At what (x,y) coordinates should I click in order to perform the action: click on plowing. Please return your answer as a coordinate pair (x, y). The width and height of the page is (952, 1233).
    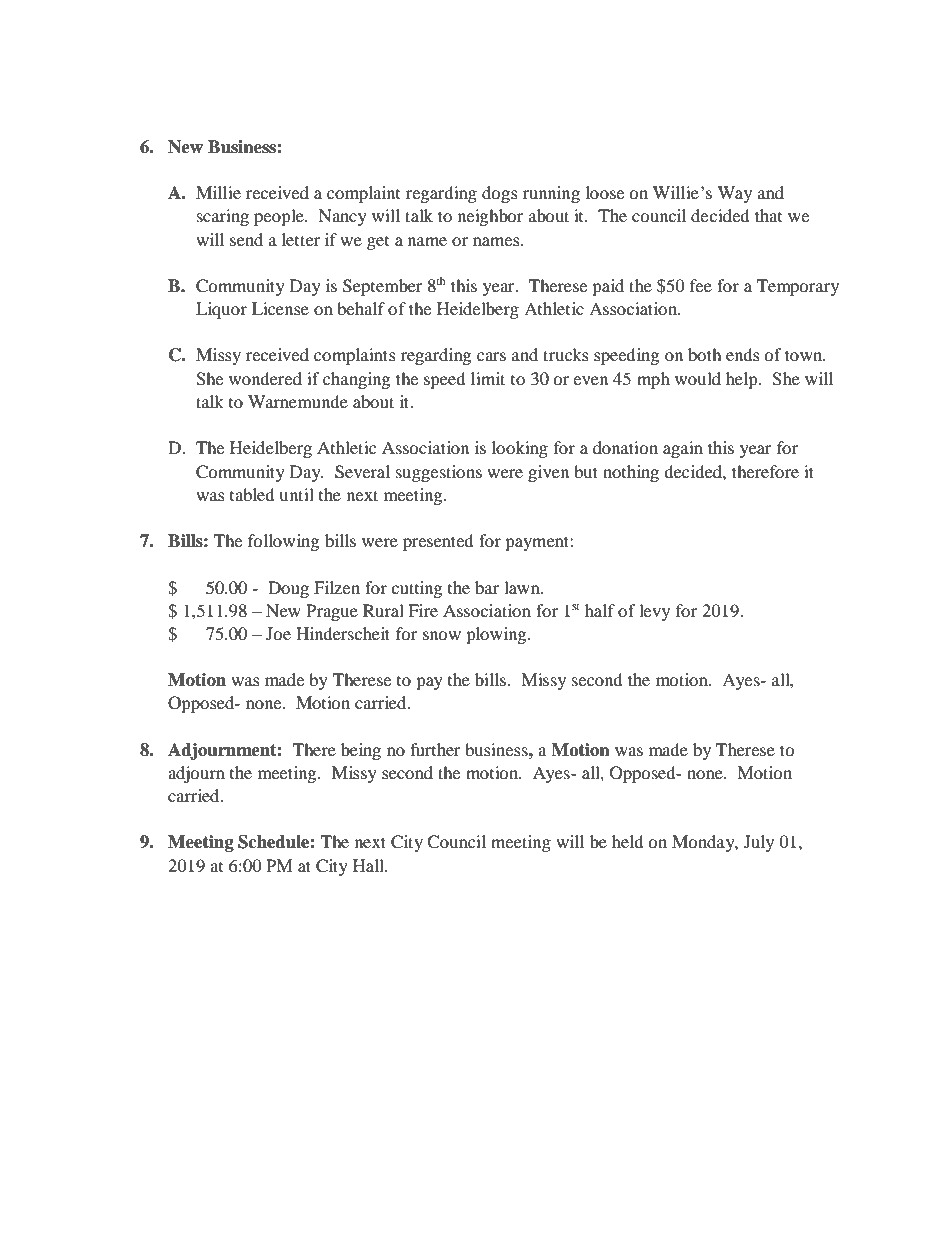
    Looking at the image, I should click on (497, 635).
